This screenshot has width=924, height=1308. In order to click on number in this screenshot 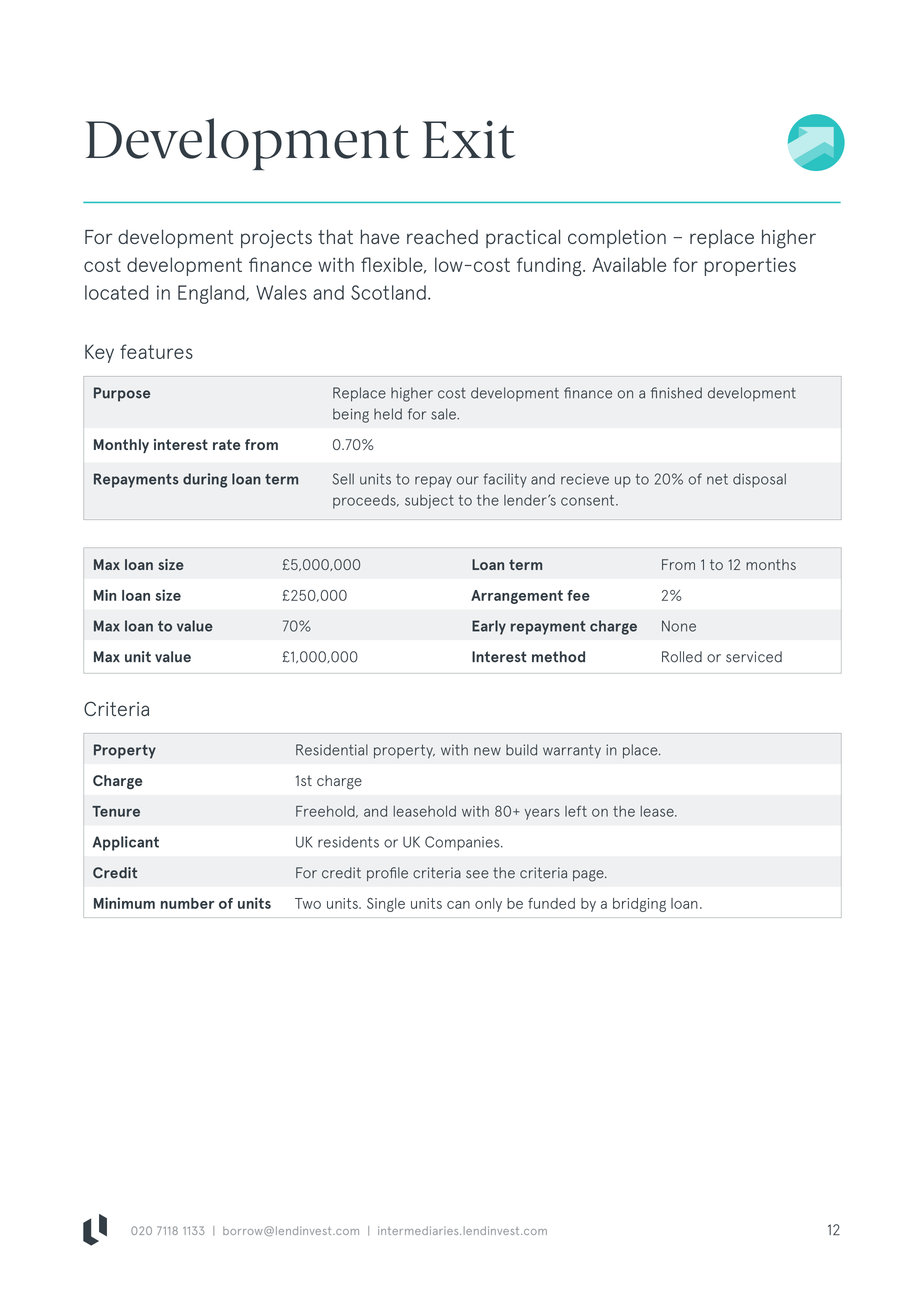, I will do `click(188, 903)`.
